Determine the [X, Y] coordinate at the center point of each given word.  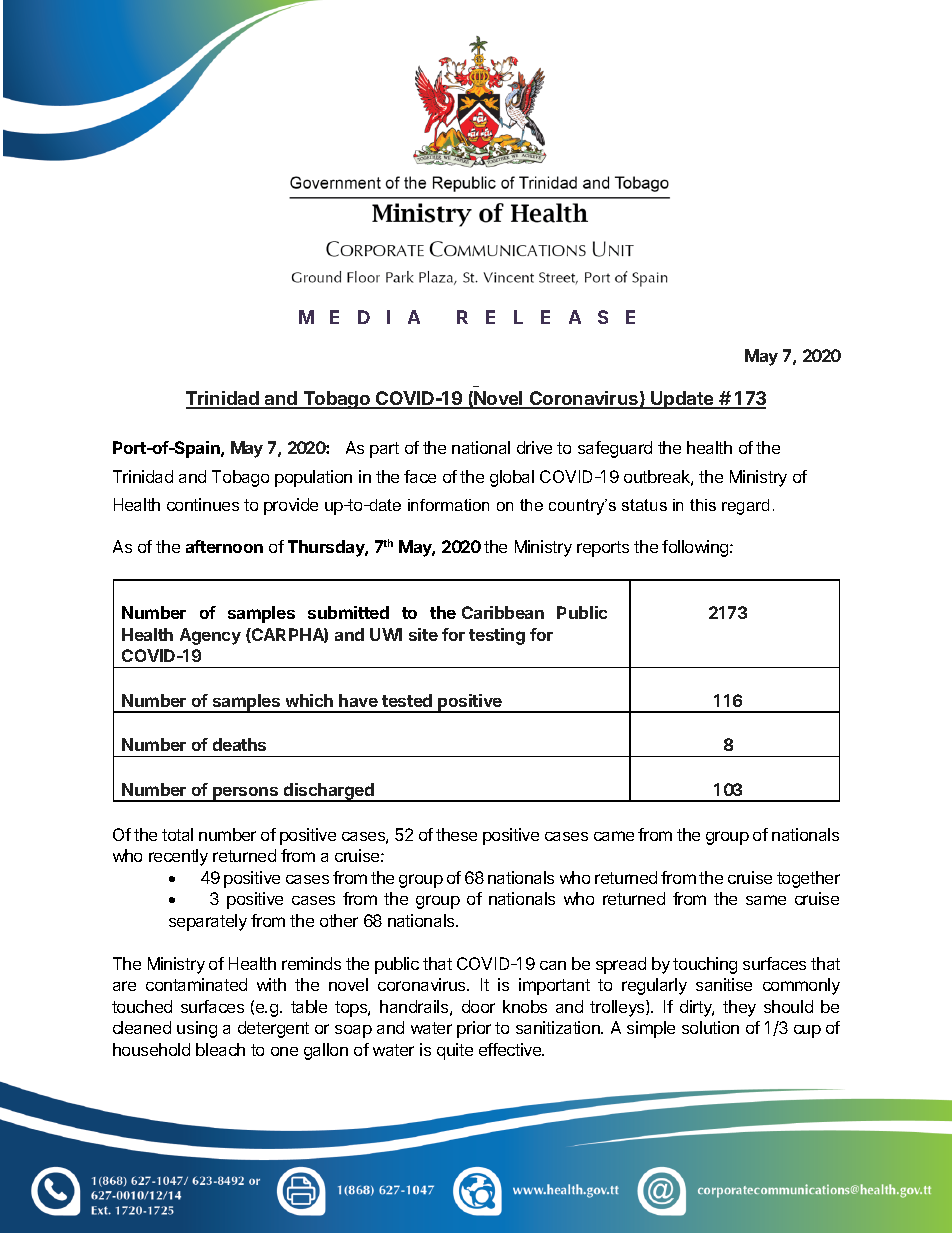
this [703, 505]
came [614, 836]
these [456, 834]
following [696, 548]
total [177, 834]
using [197, 1029]
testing [497, 636]
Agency [210, 636]
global [512, 478]
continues [203, 504]
